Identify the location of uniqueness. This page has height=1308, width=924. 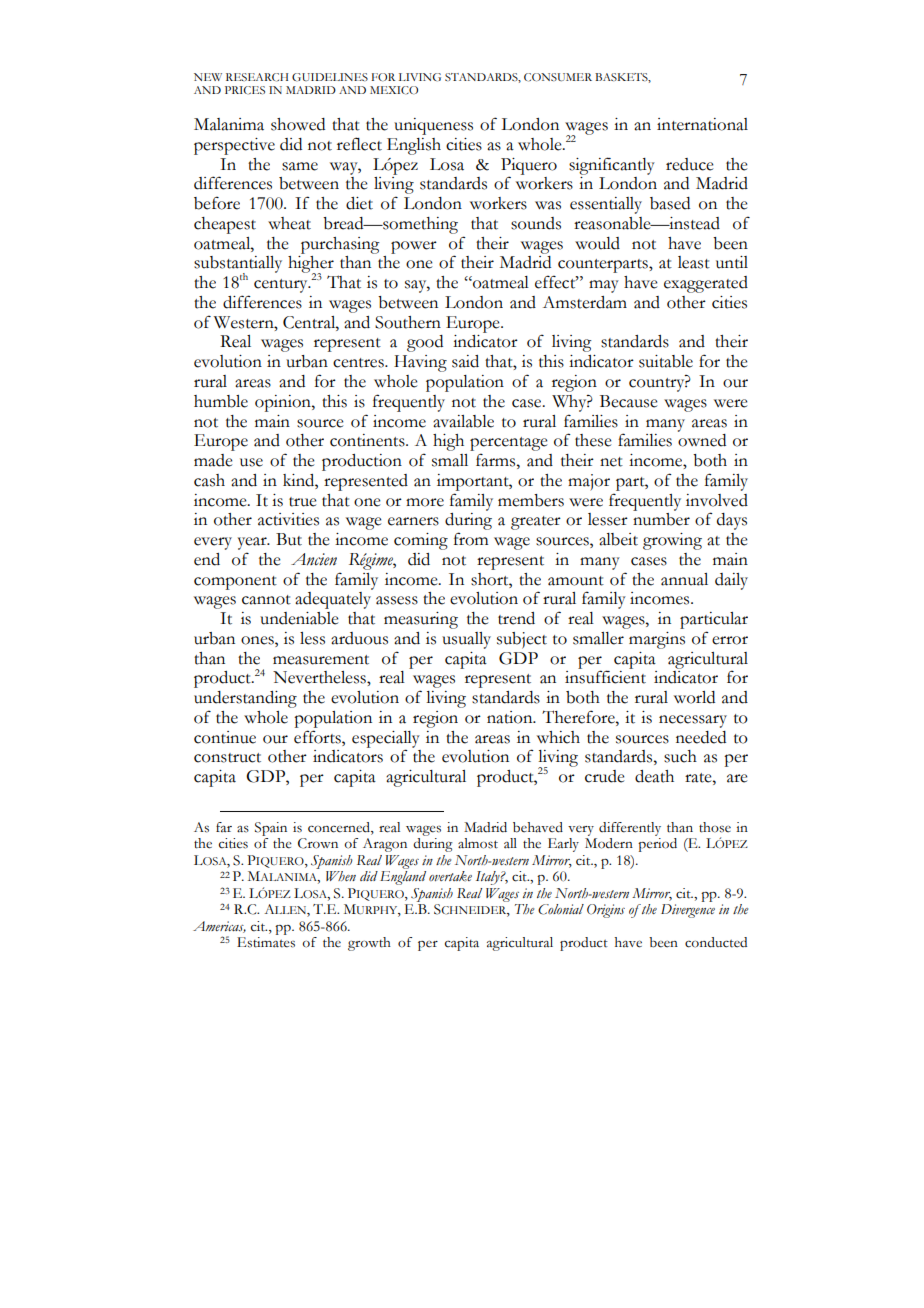
(433, 126).
